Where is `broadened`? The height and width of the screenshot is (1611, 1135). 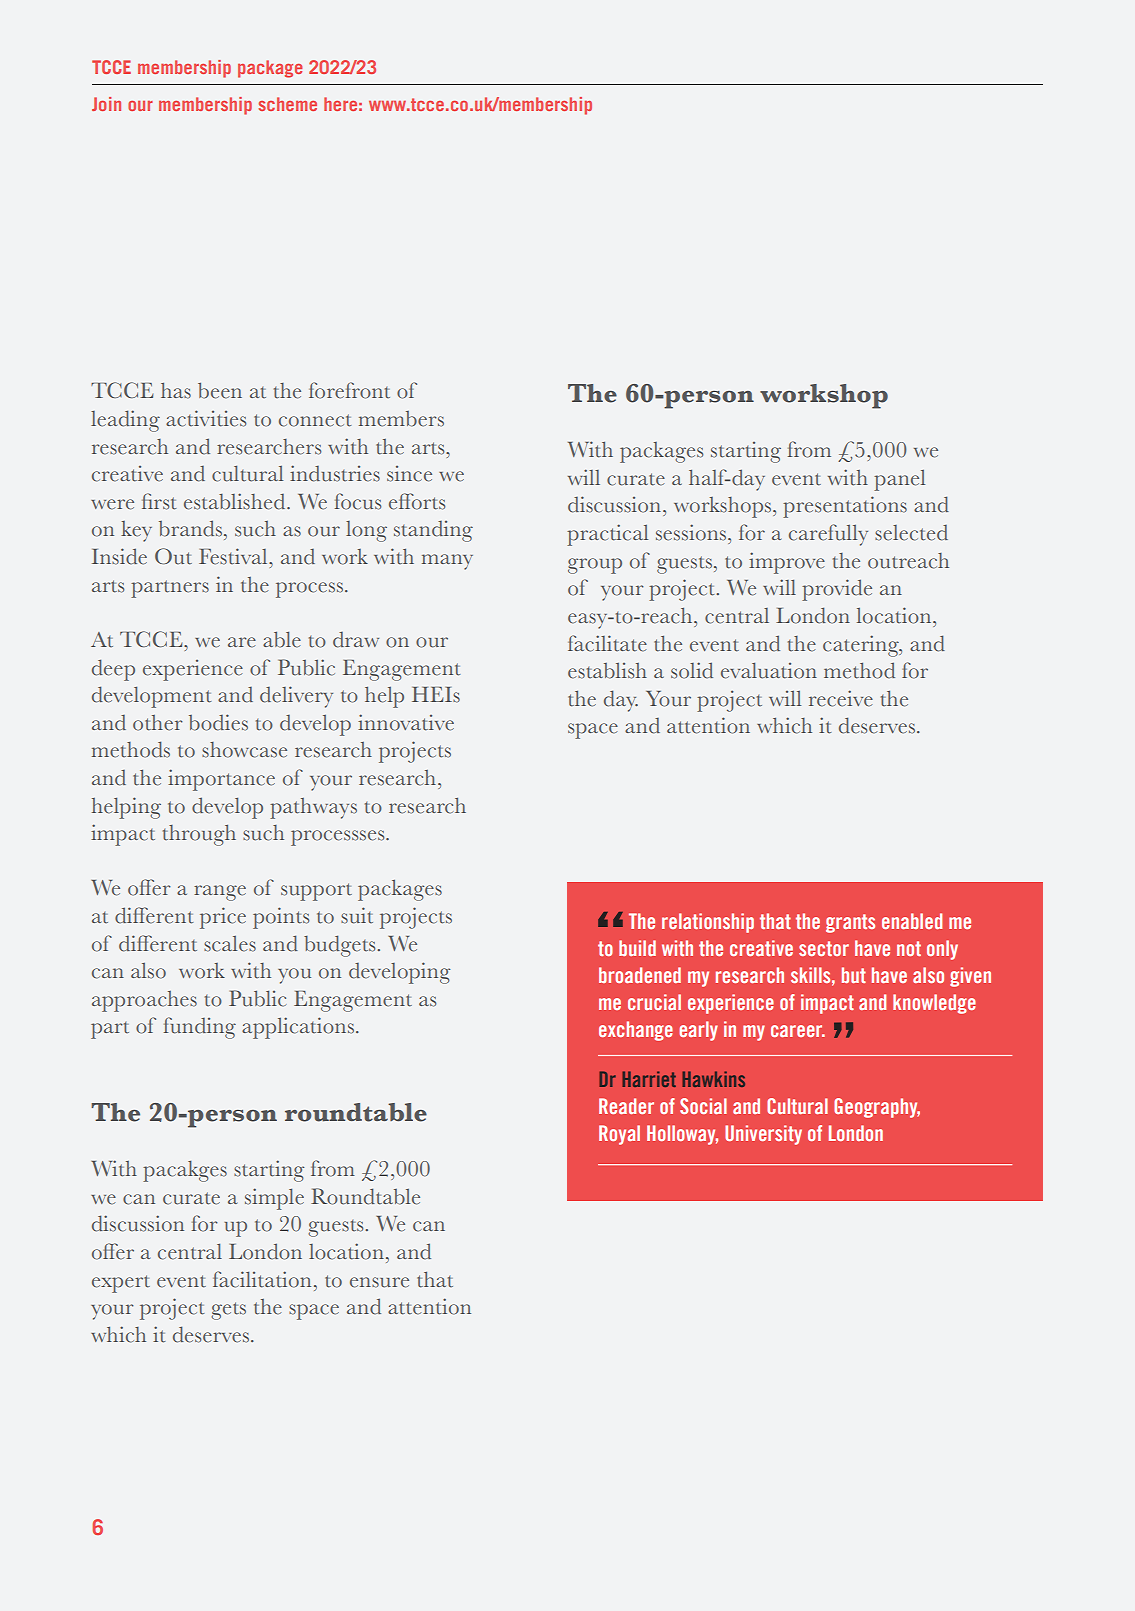 broadened is located at coordinates (640, 975).
